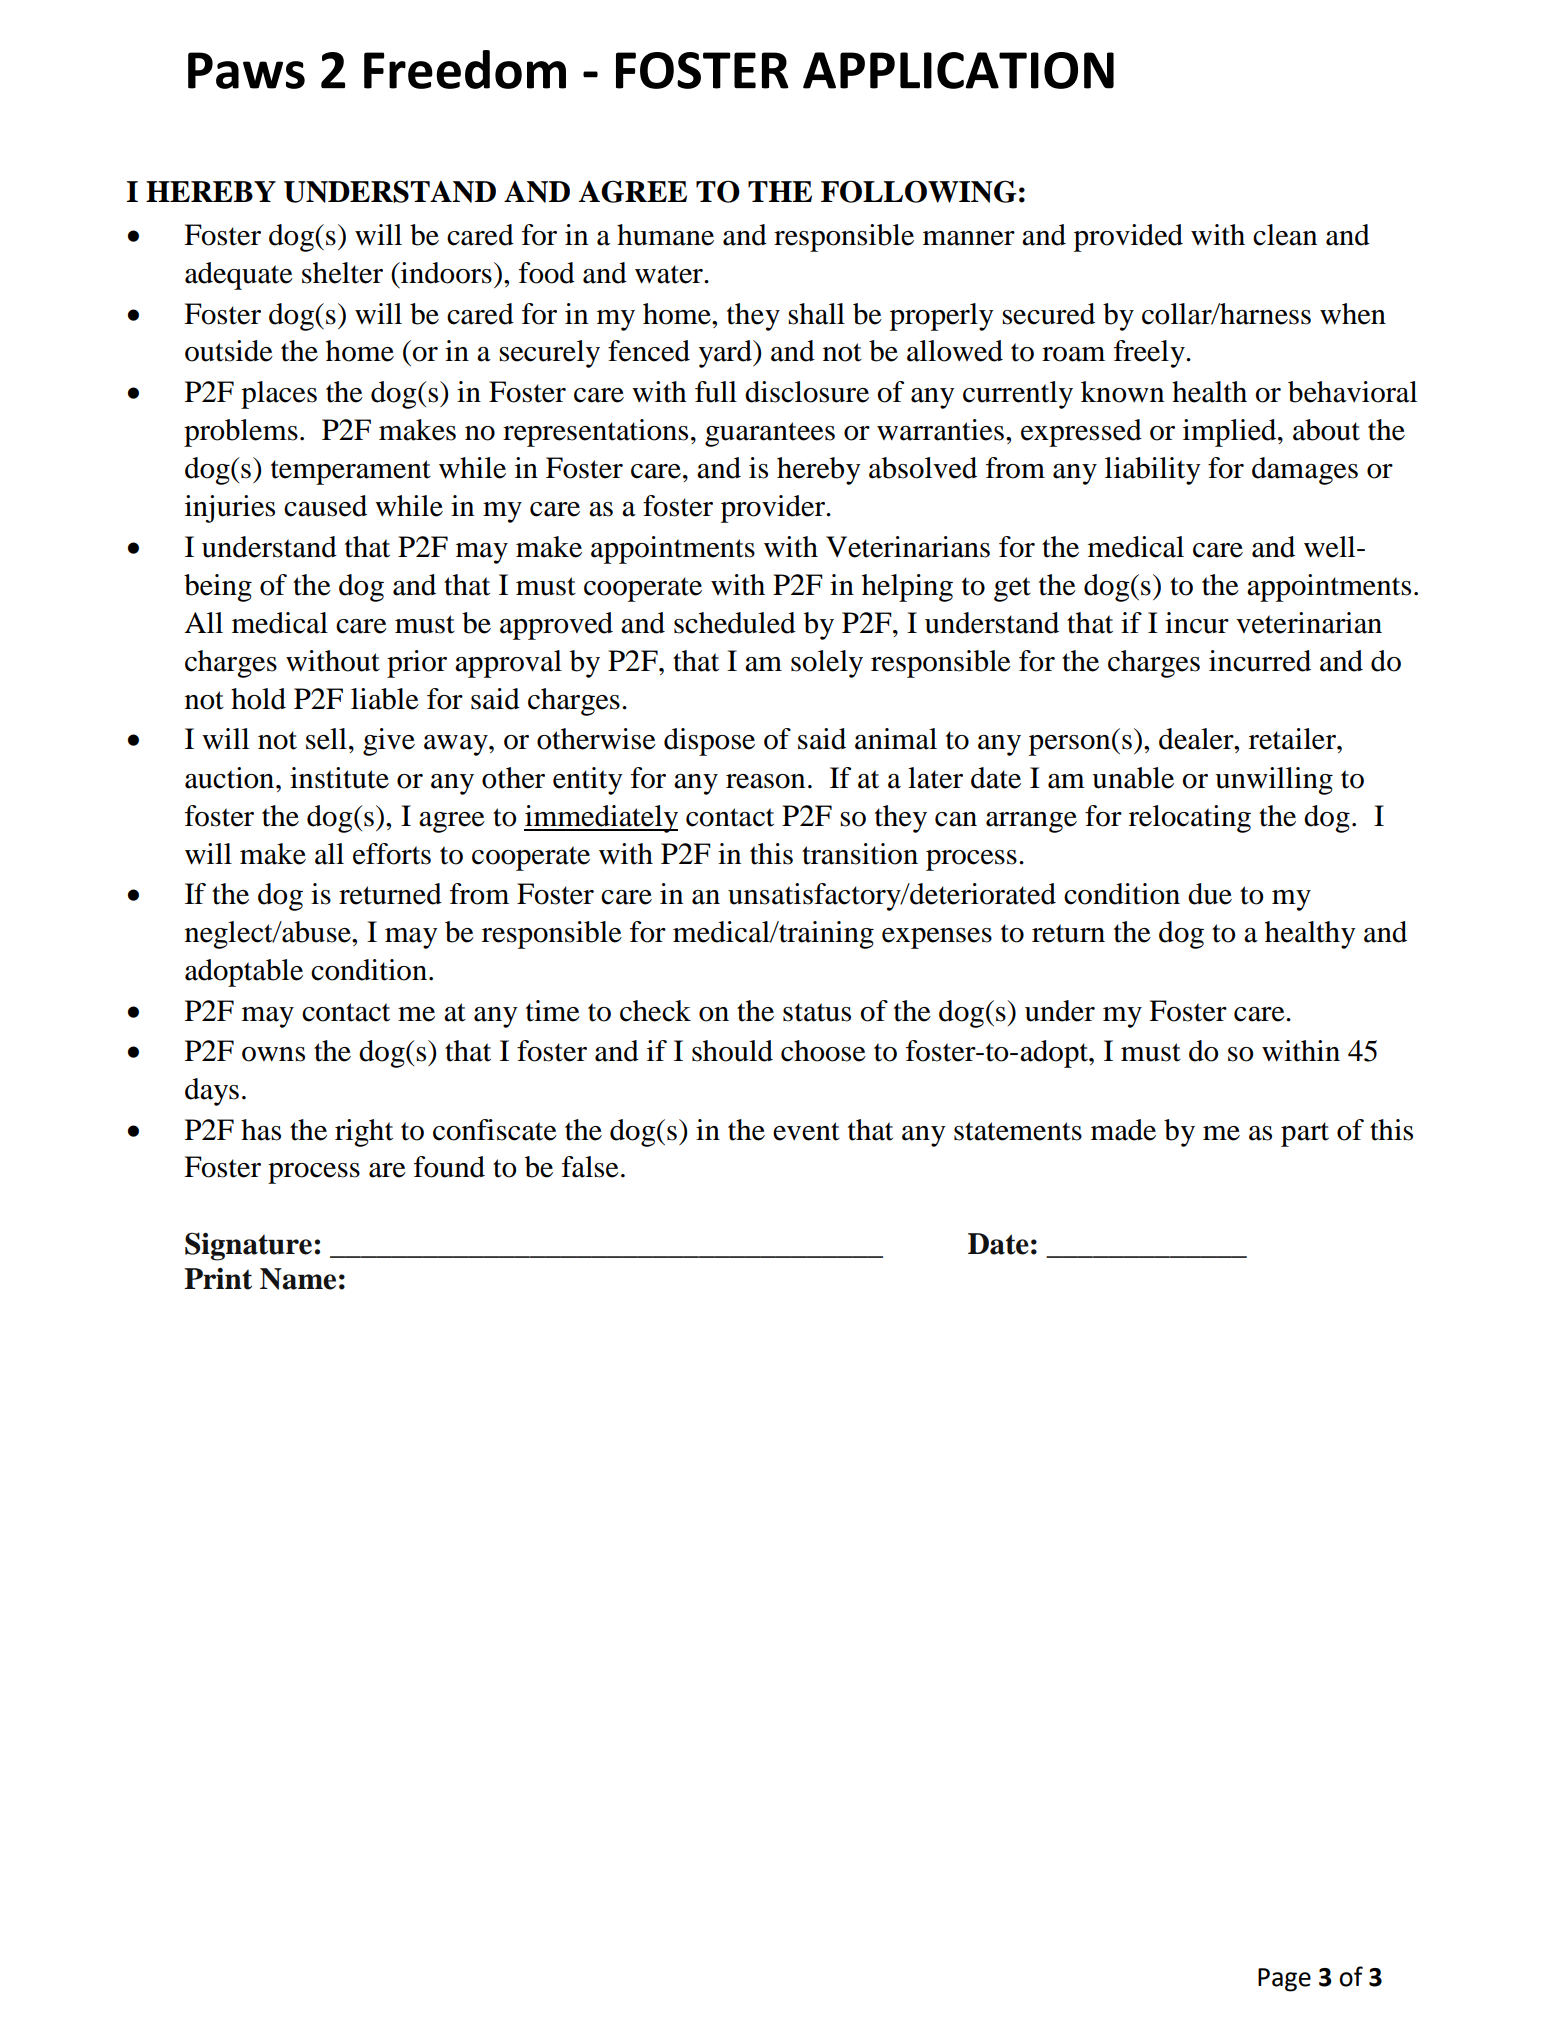 This screenshot has width=1567, height=2028. I want to click on status, so click(817, 1012).
